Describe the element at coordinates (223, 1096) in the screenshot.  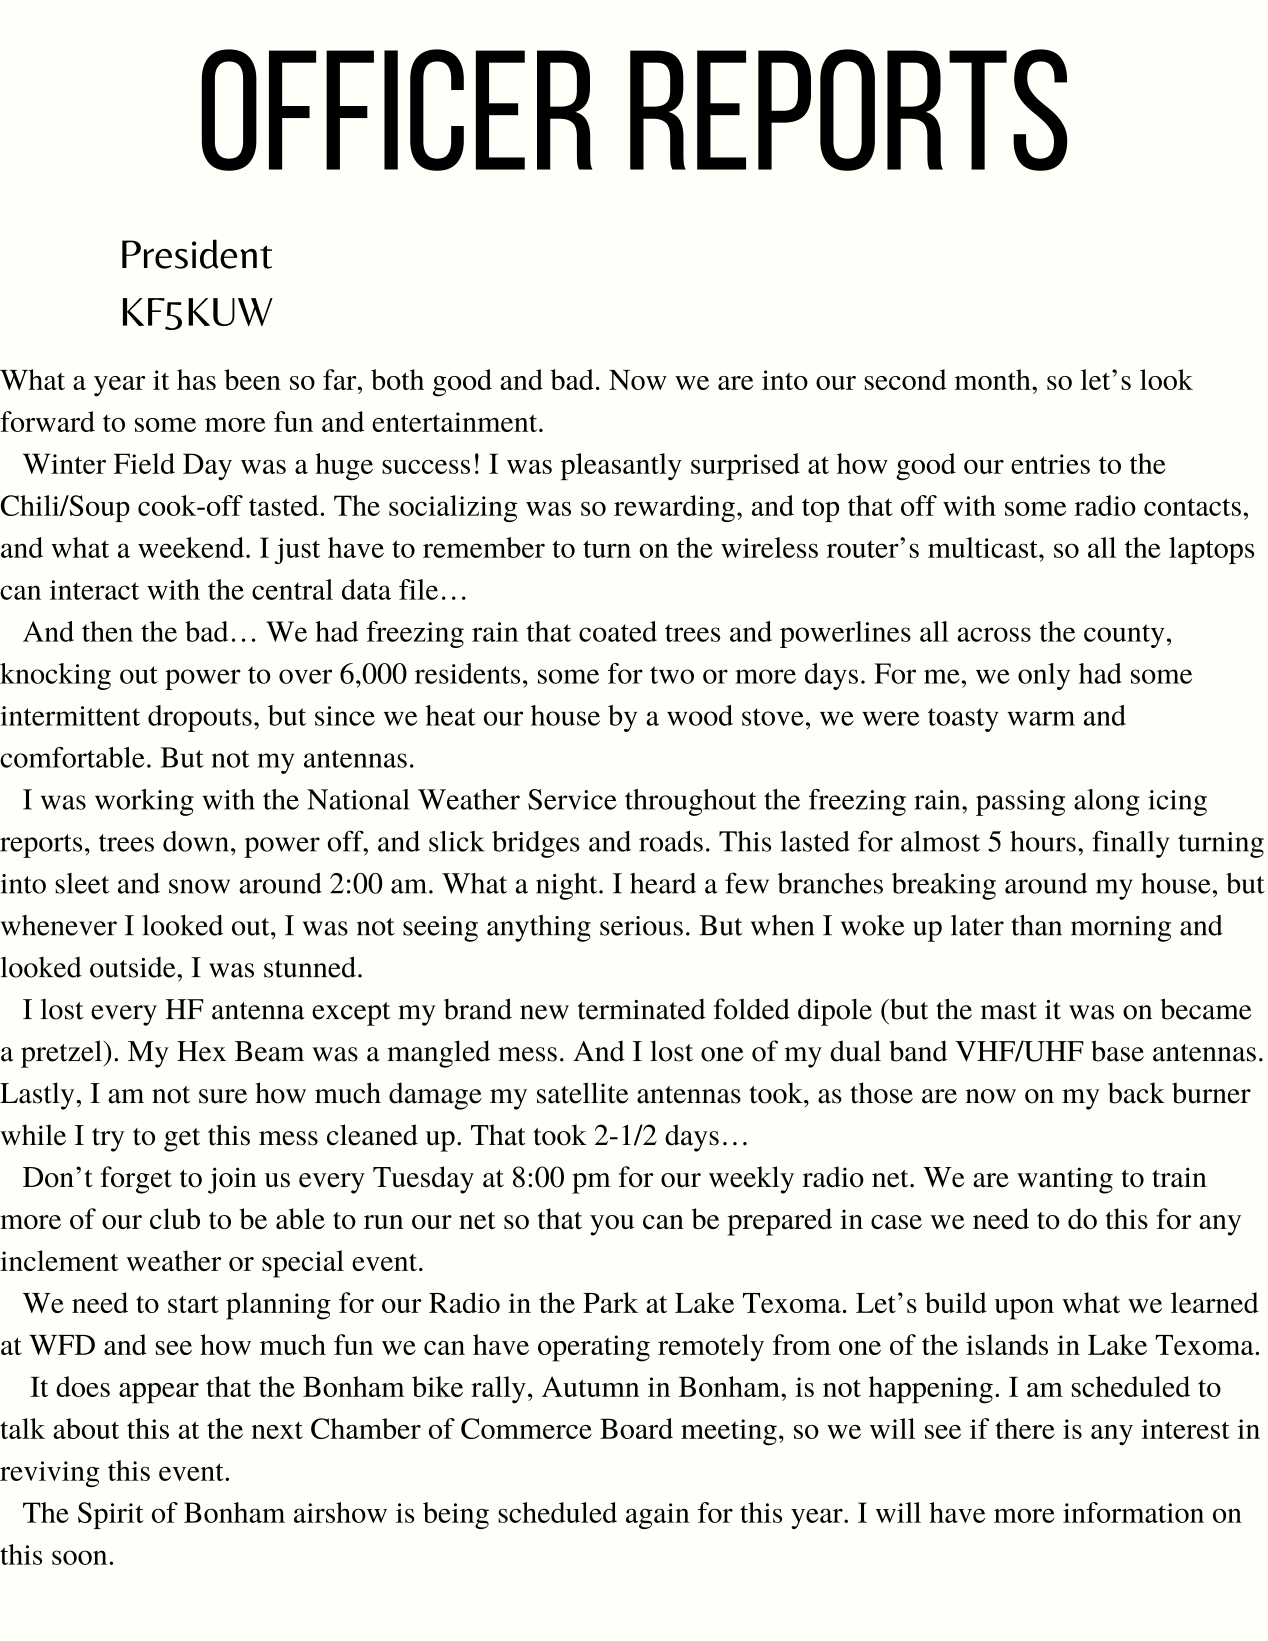
I see `sure` at that location.
